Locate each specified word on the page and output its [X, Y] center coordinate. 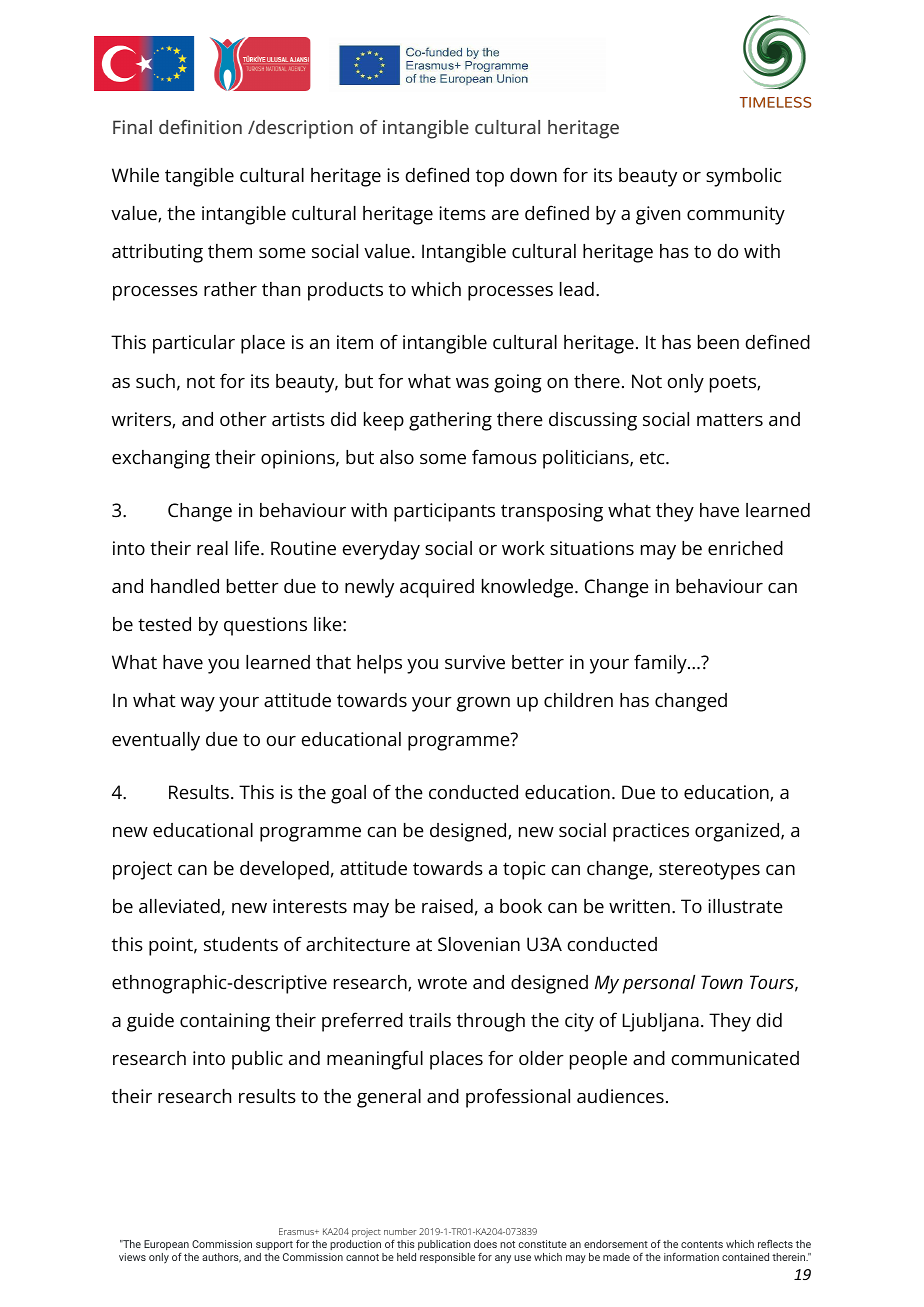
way [198, 704]
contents [702, 1244]
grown [483, 704]
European [166, 1245]
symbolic [743, 177]
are [505, 215]
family [660, 664]
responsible [447, 1258]
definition [200, 127]
